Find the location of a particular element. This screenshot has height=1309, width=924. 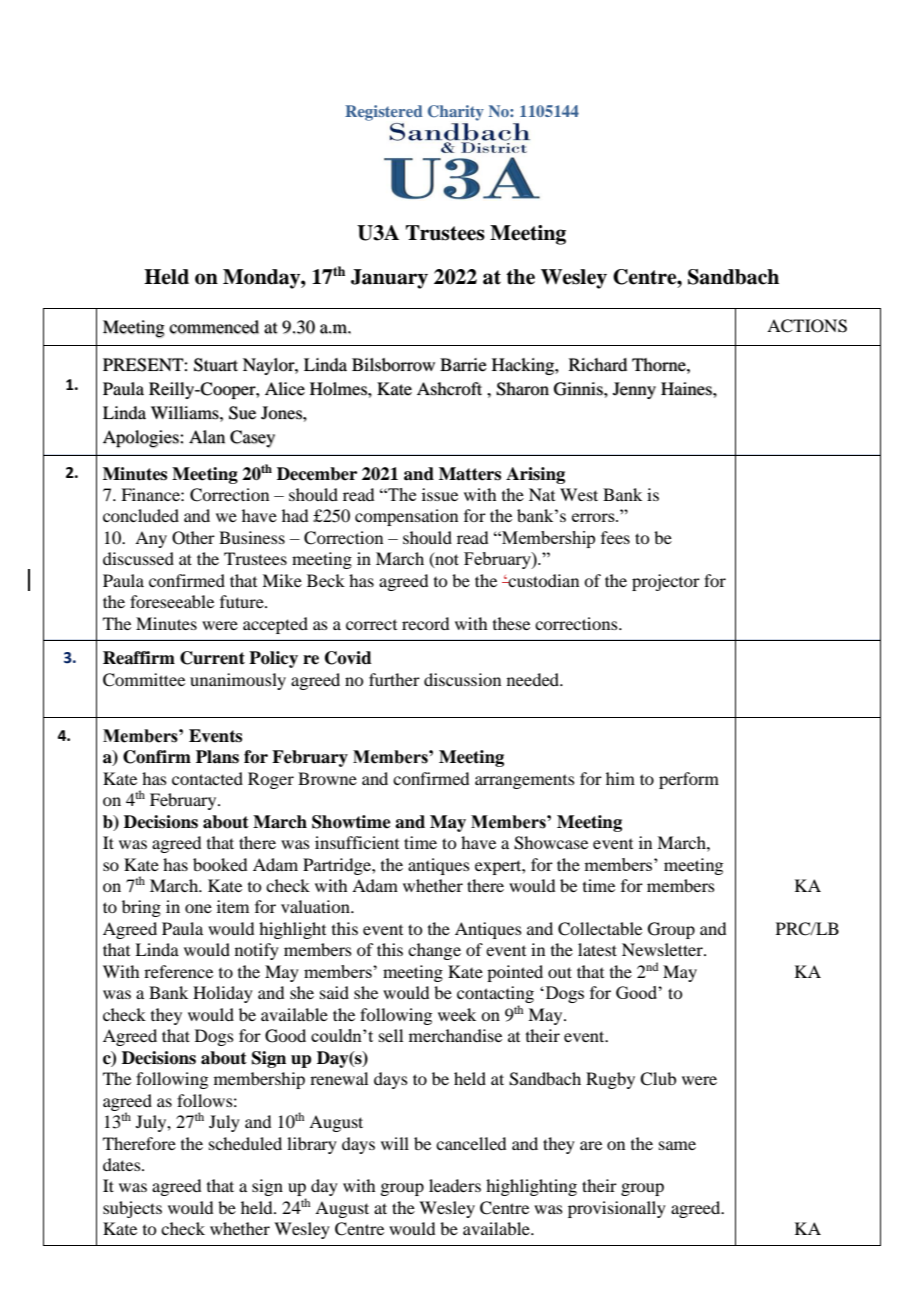

discussion is located at coordinates (462, 679).
